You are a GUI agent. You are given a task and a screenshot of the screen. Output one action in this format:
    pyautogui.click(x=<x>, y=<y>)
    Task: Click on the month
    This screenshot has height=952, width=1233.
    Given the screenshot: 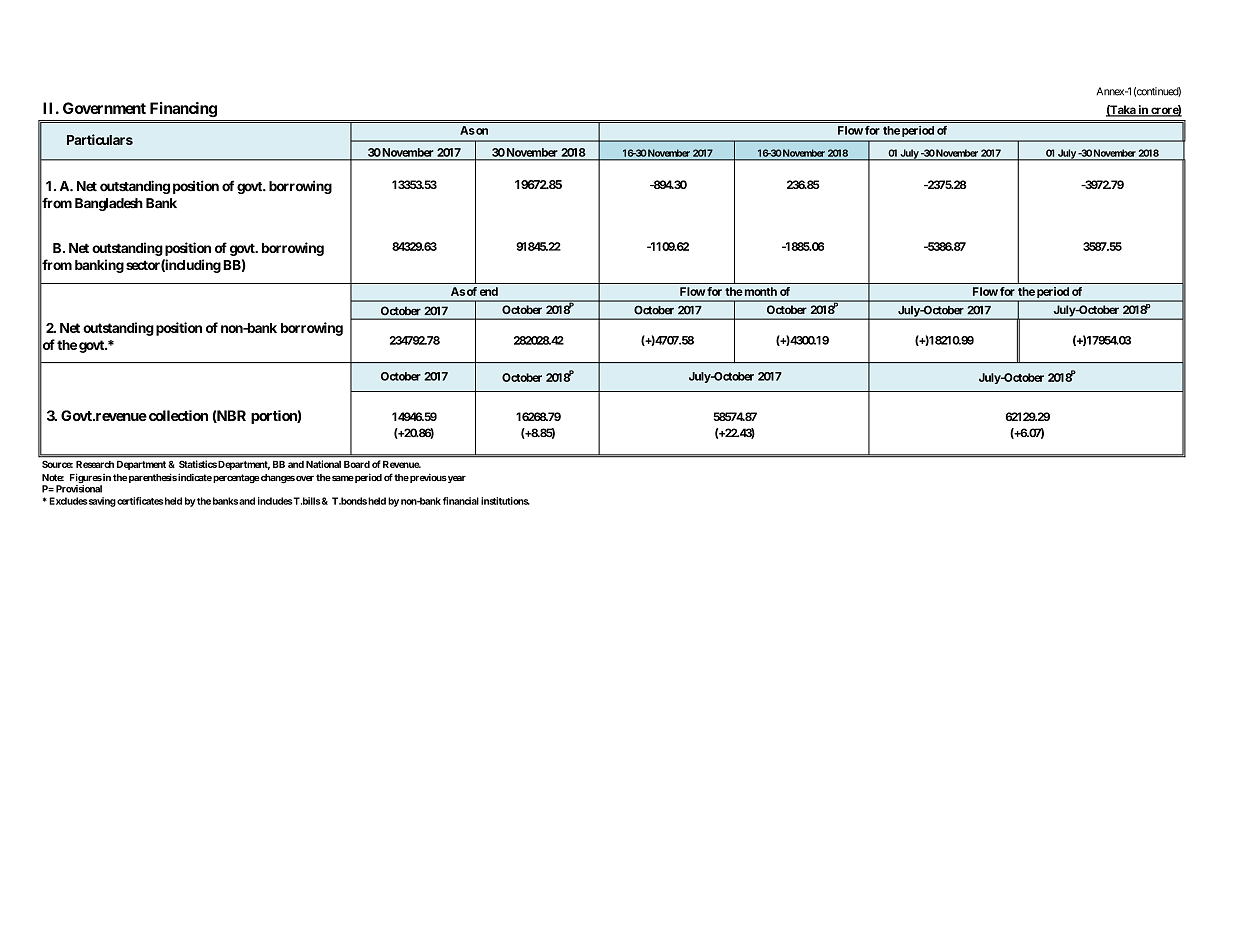 What is the action you would take?
    pyautogui.click(x=759, y=291)
